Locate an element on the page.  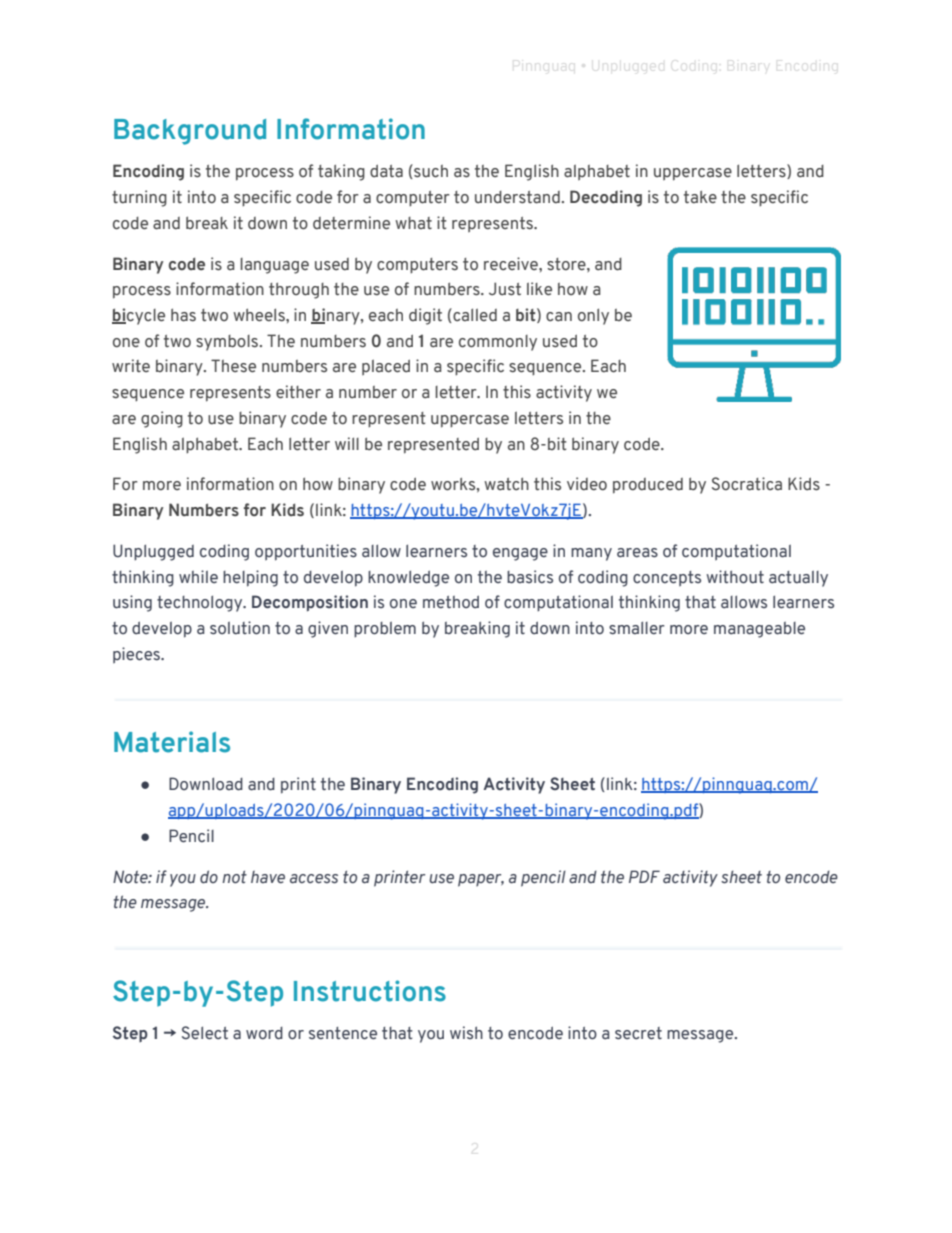
problem is located at coordinates (385, 629).
